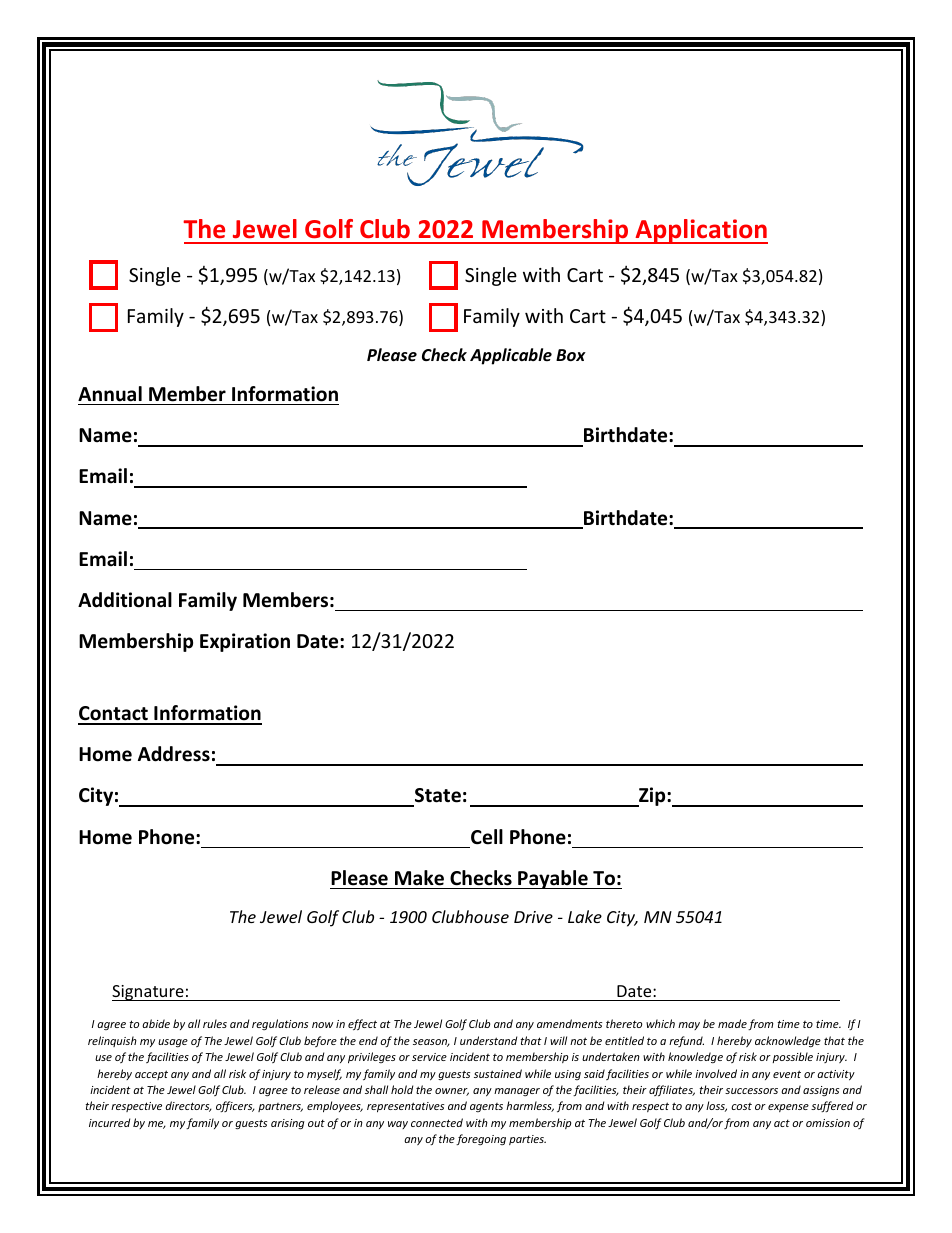  What do you see at coordinates (188, 1106) in the page?
I see `directors` at bounding box center [188, 1106].
